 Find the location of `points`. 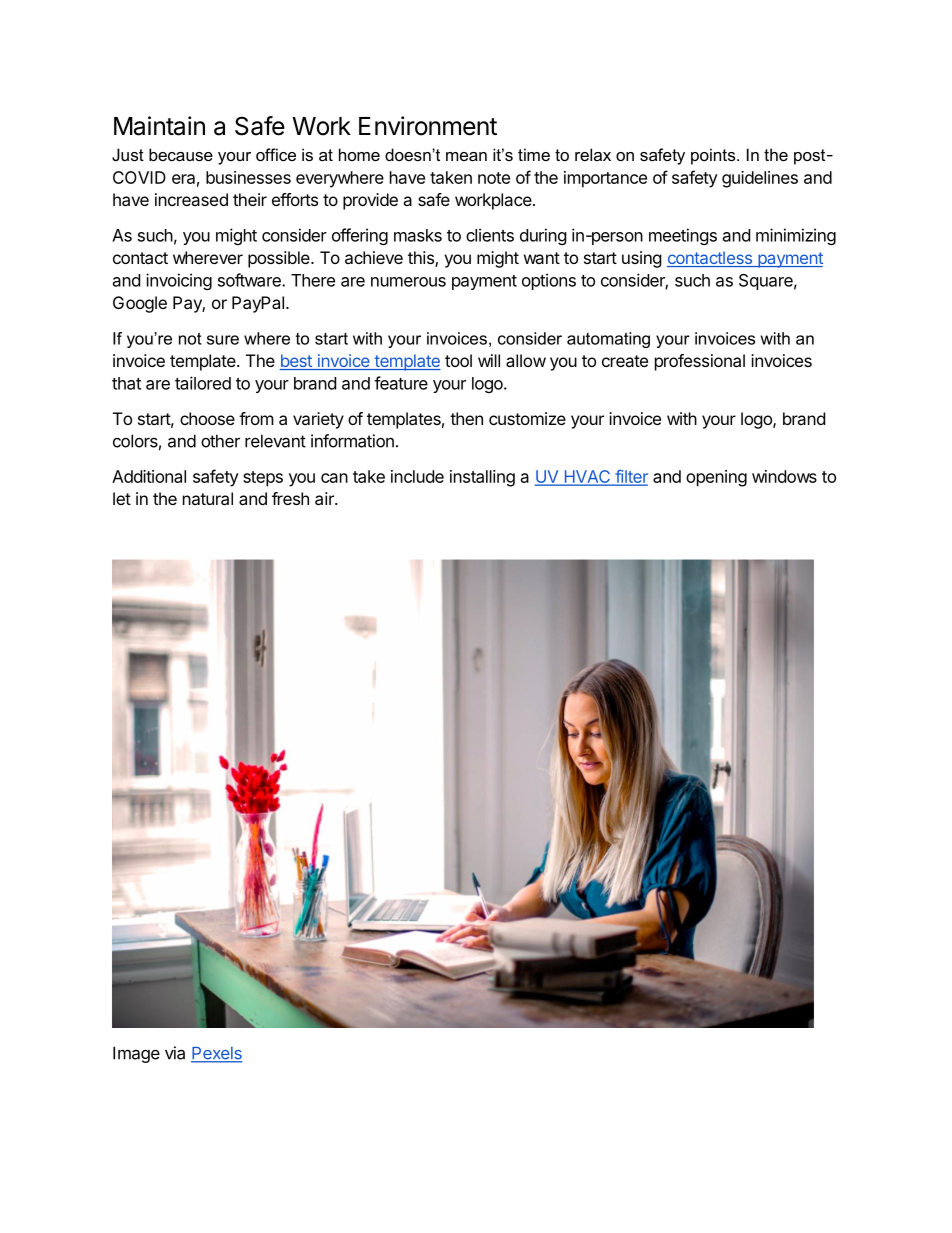

points is located at coordinates (714, 156).
